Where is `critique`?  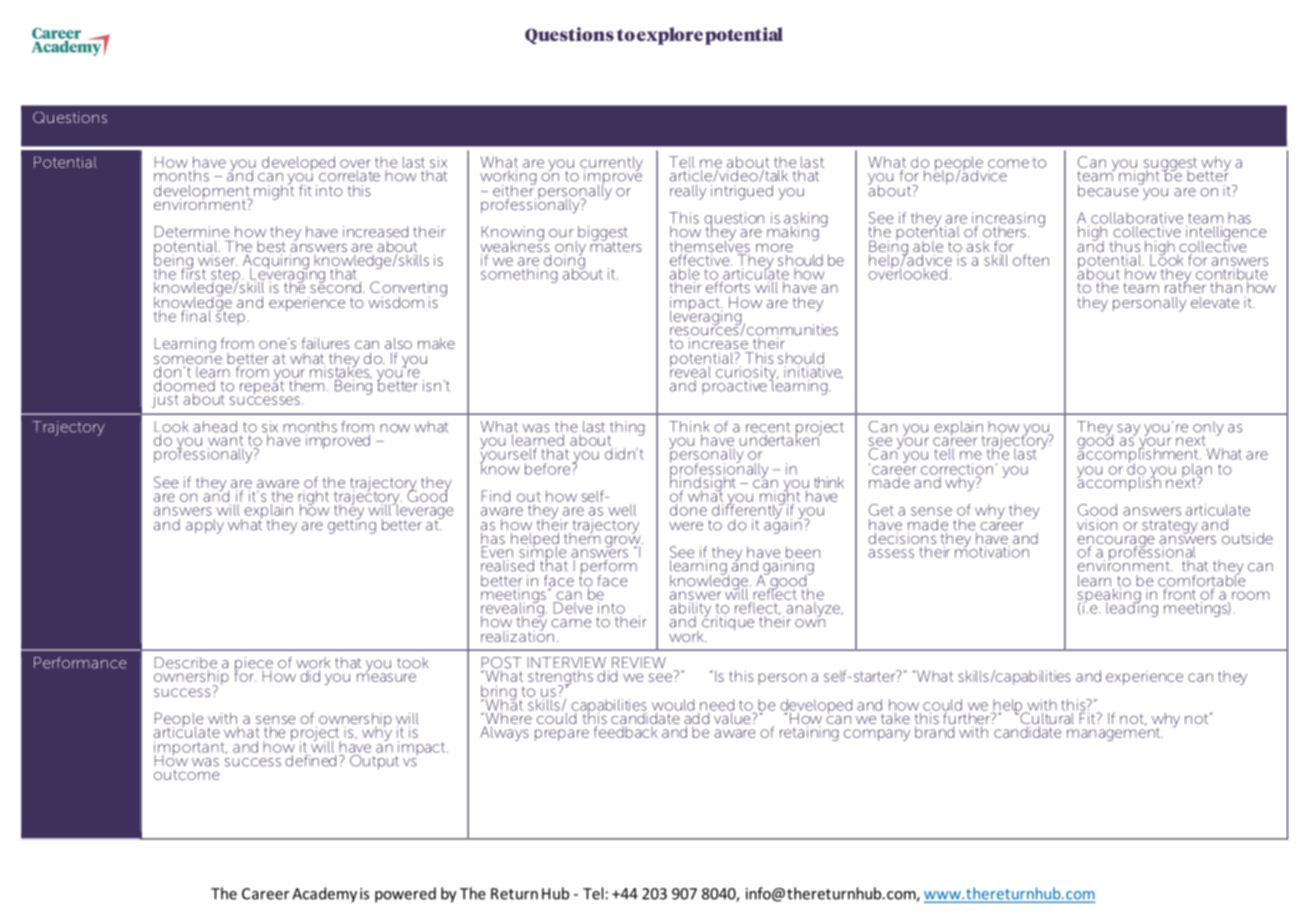
critique is located at coordinates (728, 621).
